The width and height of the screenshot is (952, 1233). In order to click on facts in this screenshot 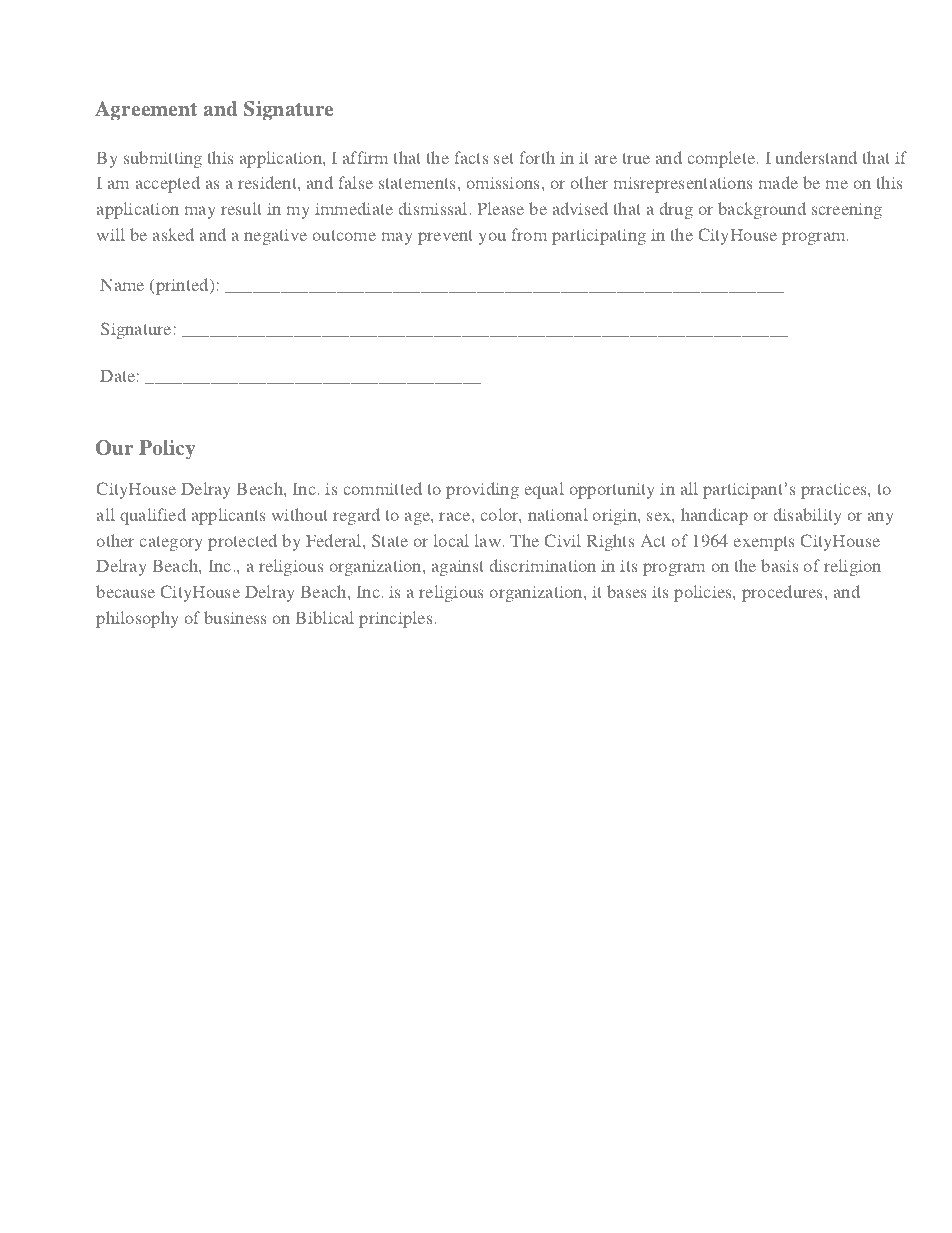, I will do `click(471, 157)`.
